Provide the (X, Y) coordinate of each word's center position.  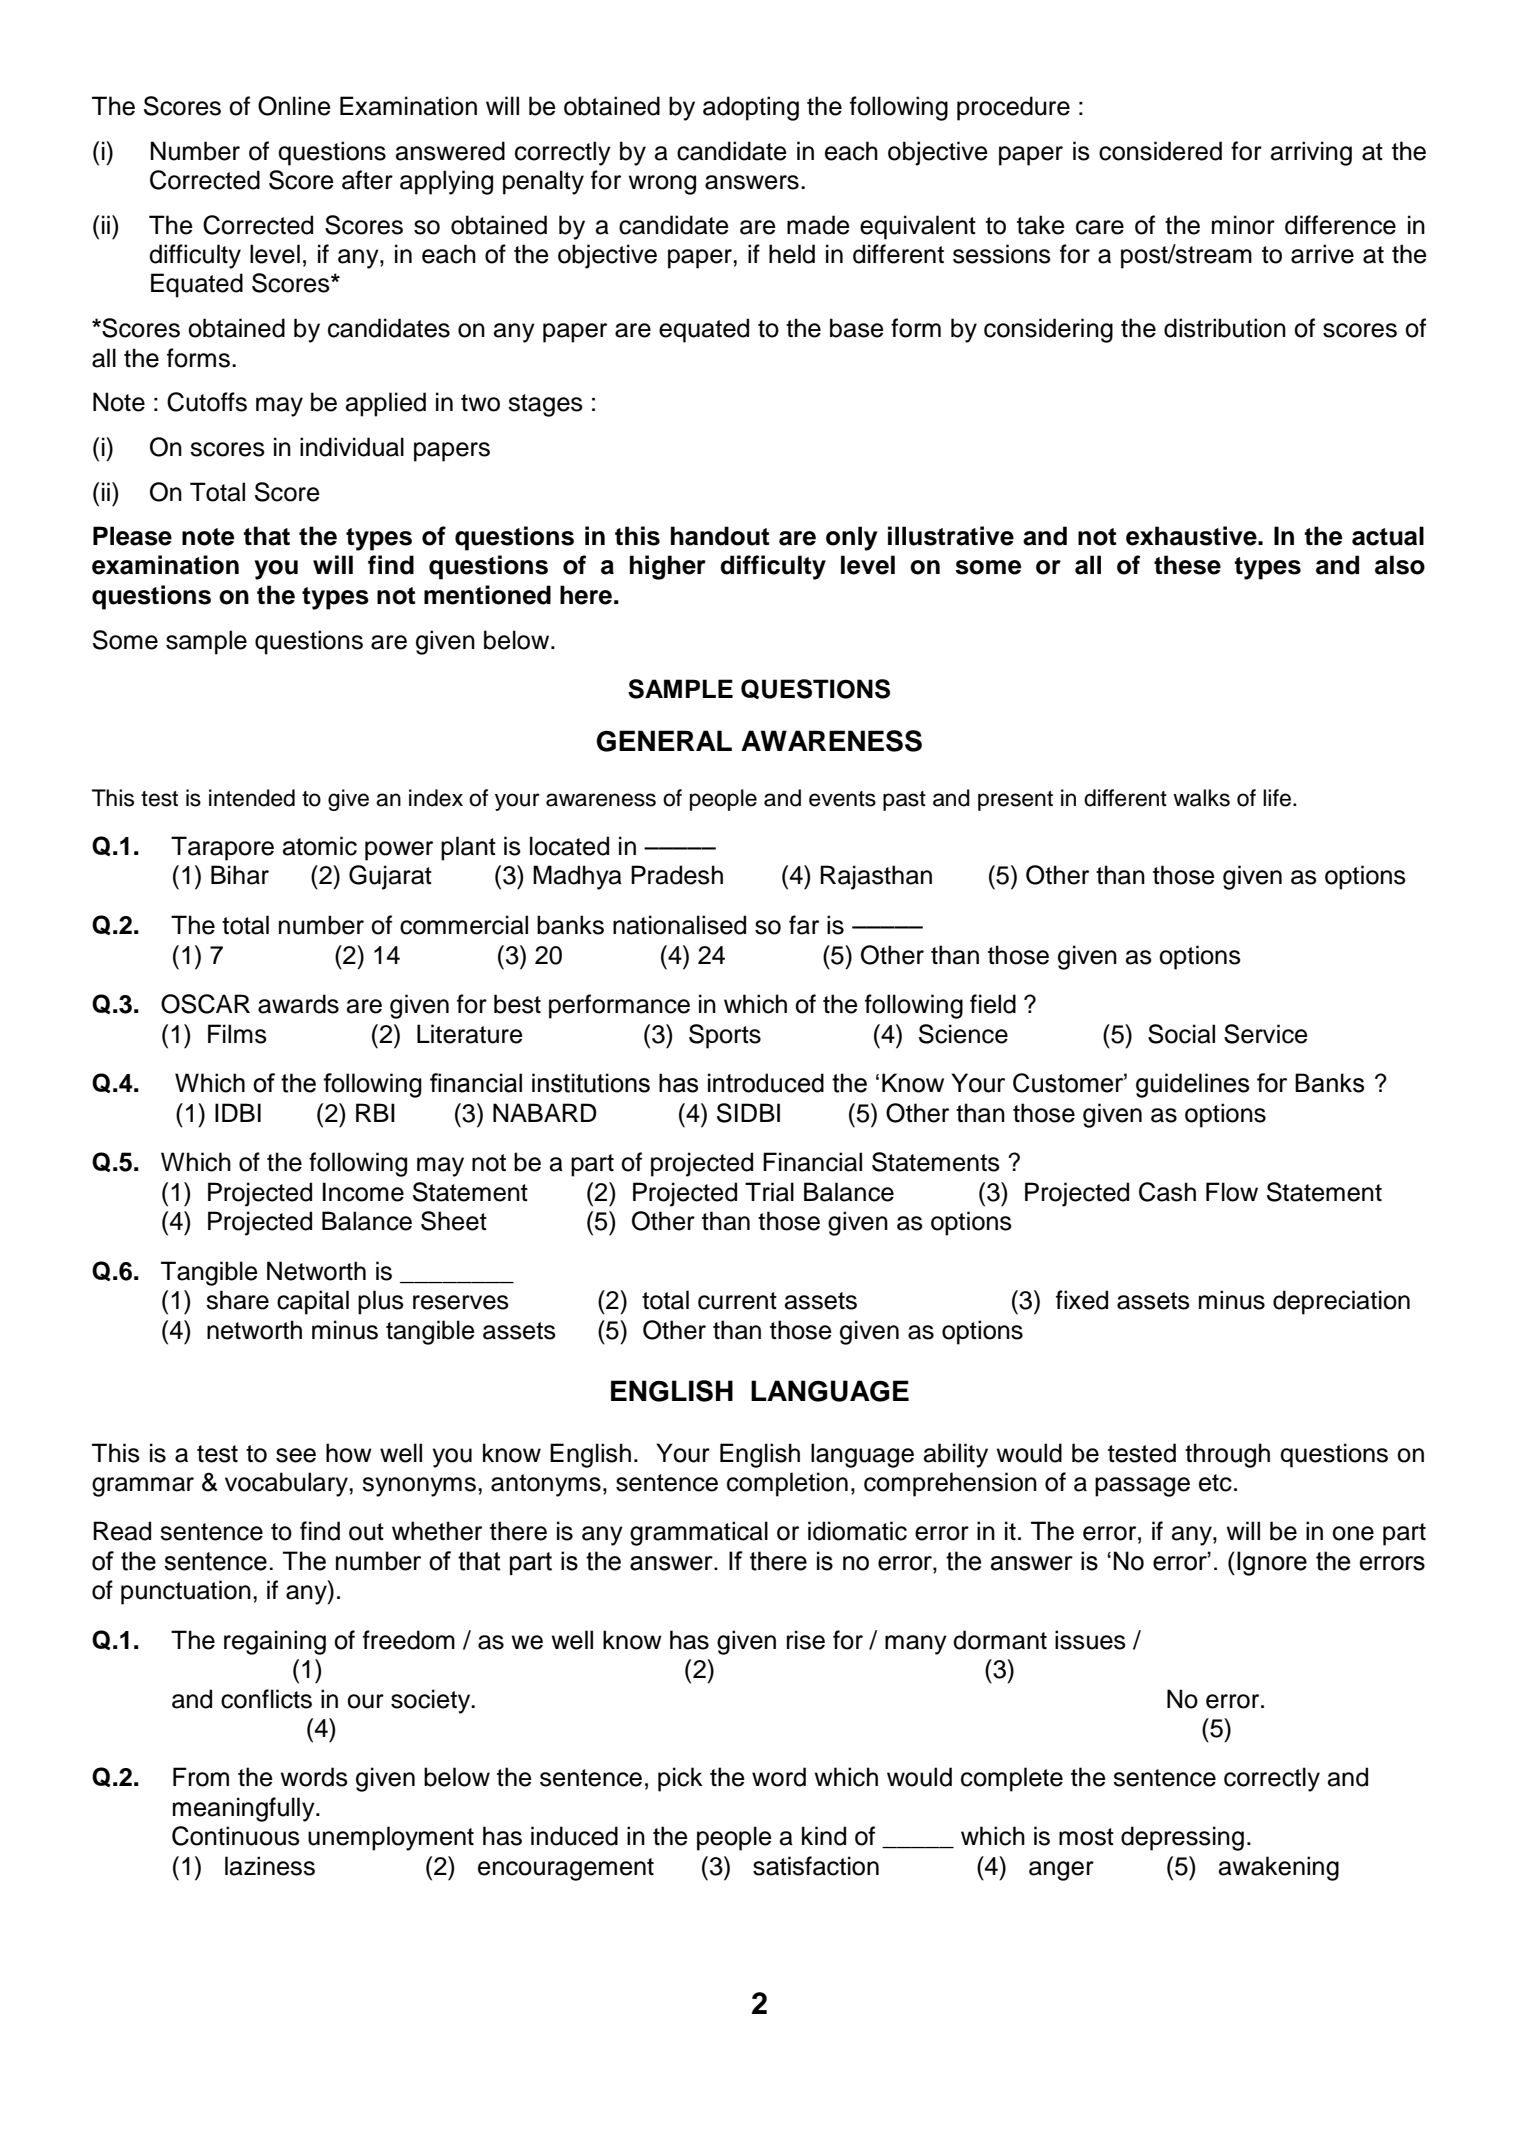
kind (824, 1836)
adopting (751, 108)
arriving (1311, 153)
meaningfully (245, 1809)
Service (1266, 1034)
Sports (725, 1036)
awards (298, 1004)
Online (294, 106)
